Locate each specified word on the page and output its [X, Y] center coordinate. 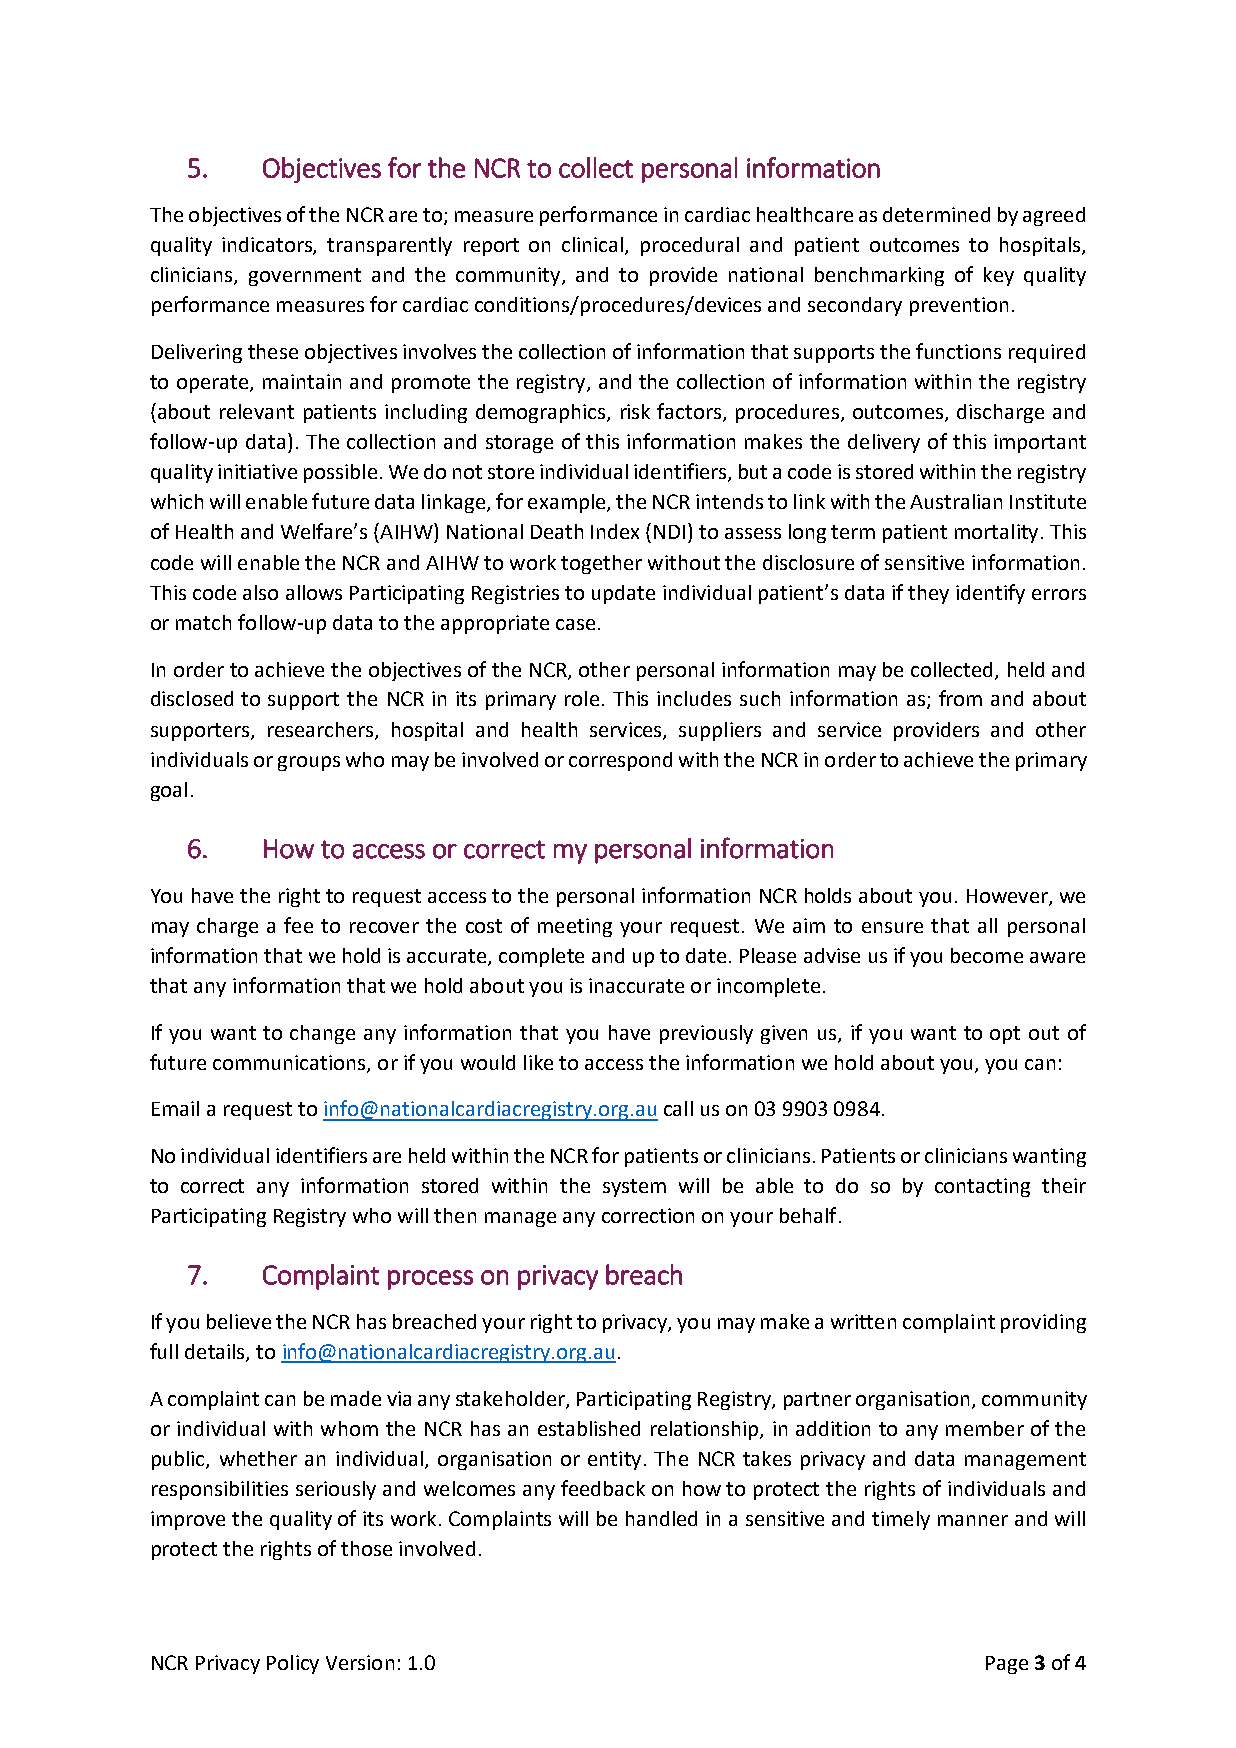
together [601, 564]
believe [239, 1321]
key [999, 276]
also [260, 592]
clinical [594, 246]
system [634, 1188]
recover [384, 927]
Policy [293, 1664]
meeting [575, 927]
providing [1043, 1323]
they [928, 594]
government [305, 277]
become [987, 955]
